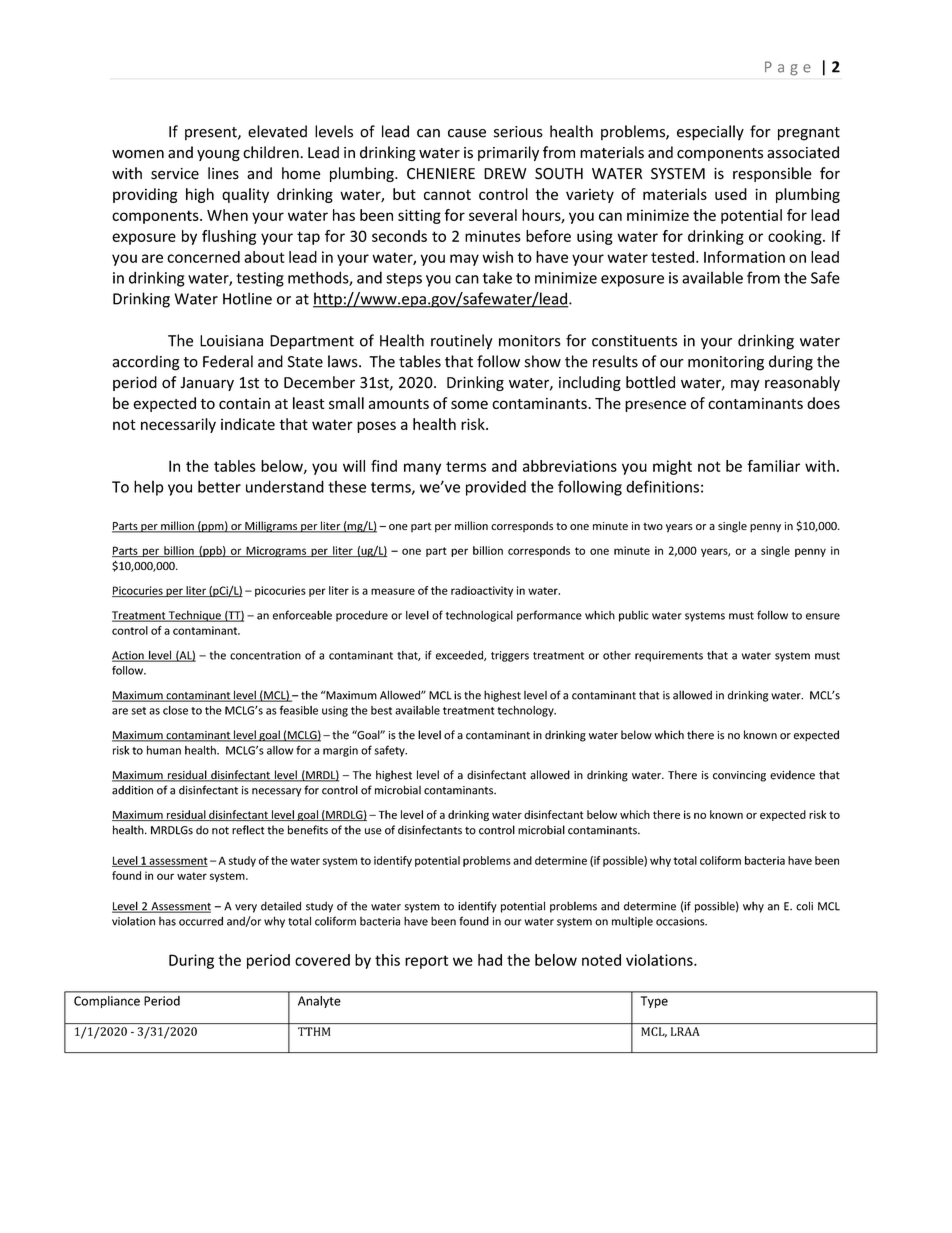 This page has height=1233, width=952. What do you see at coordinates (772, 174) in the page?
I see `responsible` at bounding box center [772, 174].
